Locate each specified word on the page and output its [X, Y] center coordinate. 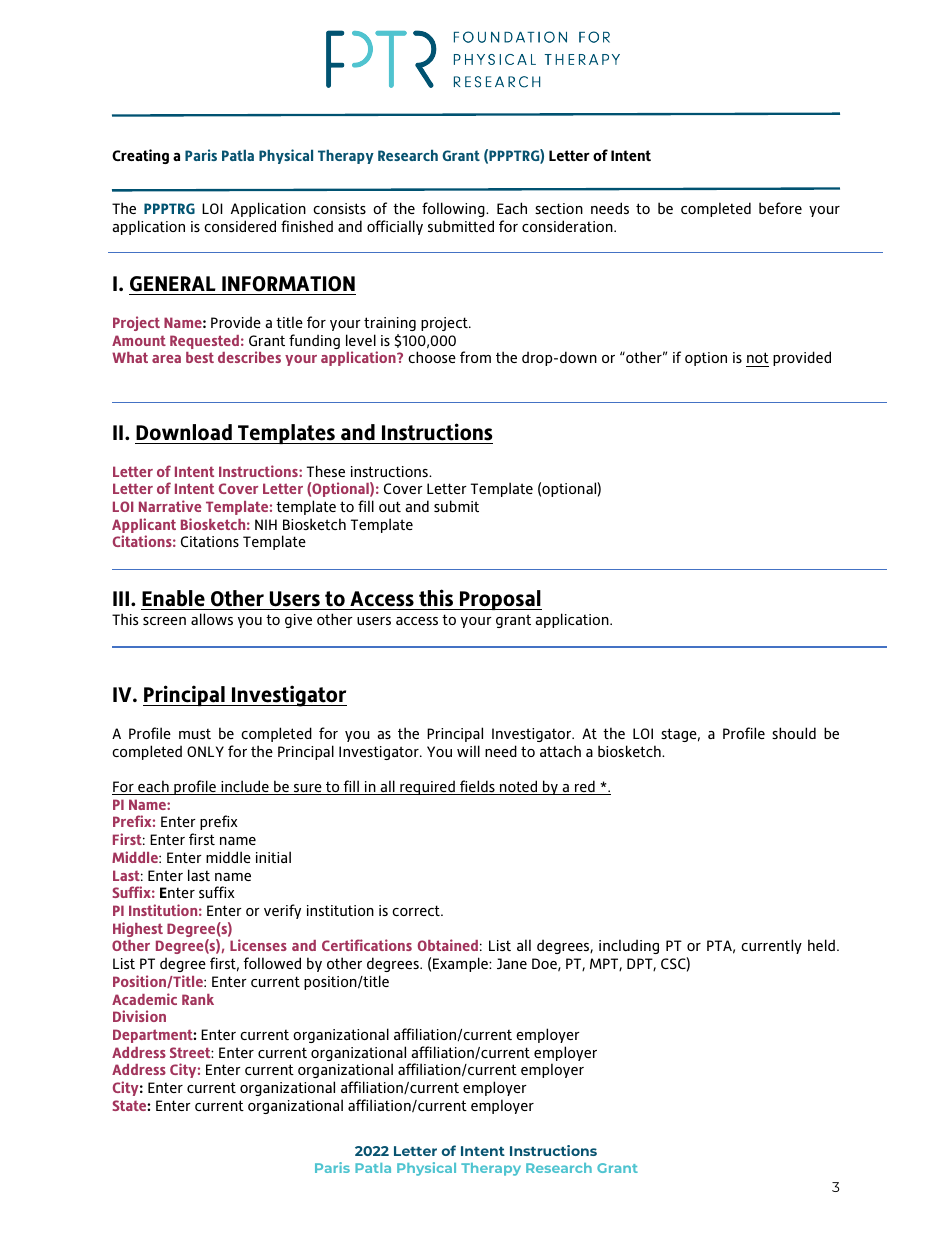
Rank [198, 999]
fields [477, 787]
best [200, 357]
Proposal [500, 600]
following [454, 209]
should [794, 733]
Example [461, 964]
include [245, 787]
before [780, 208]
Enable [173, 598]
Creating [140, 156]
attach [560, 751]
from [475, 357]
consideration [568, 226]
